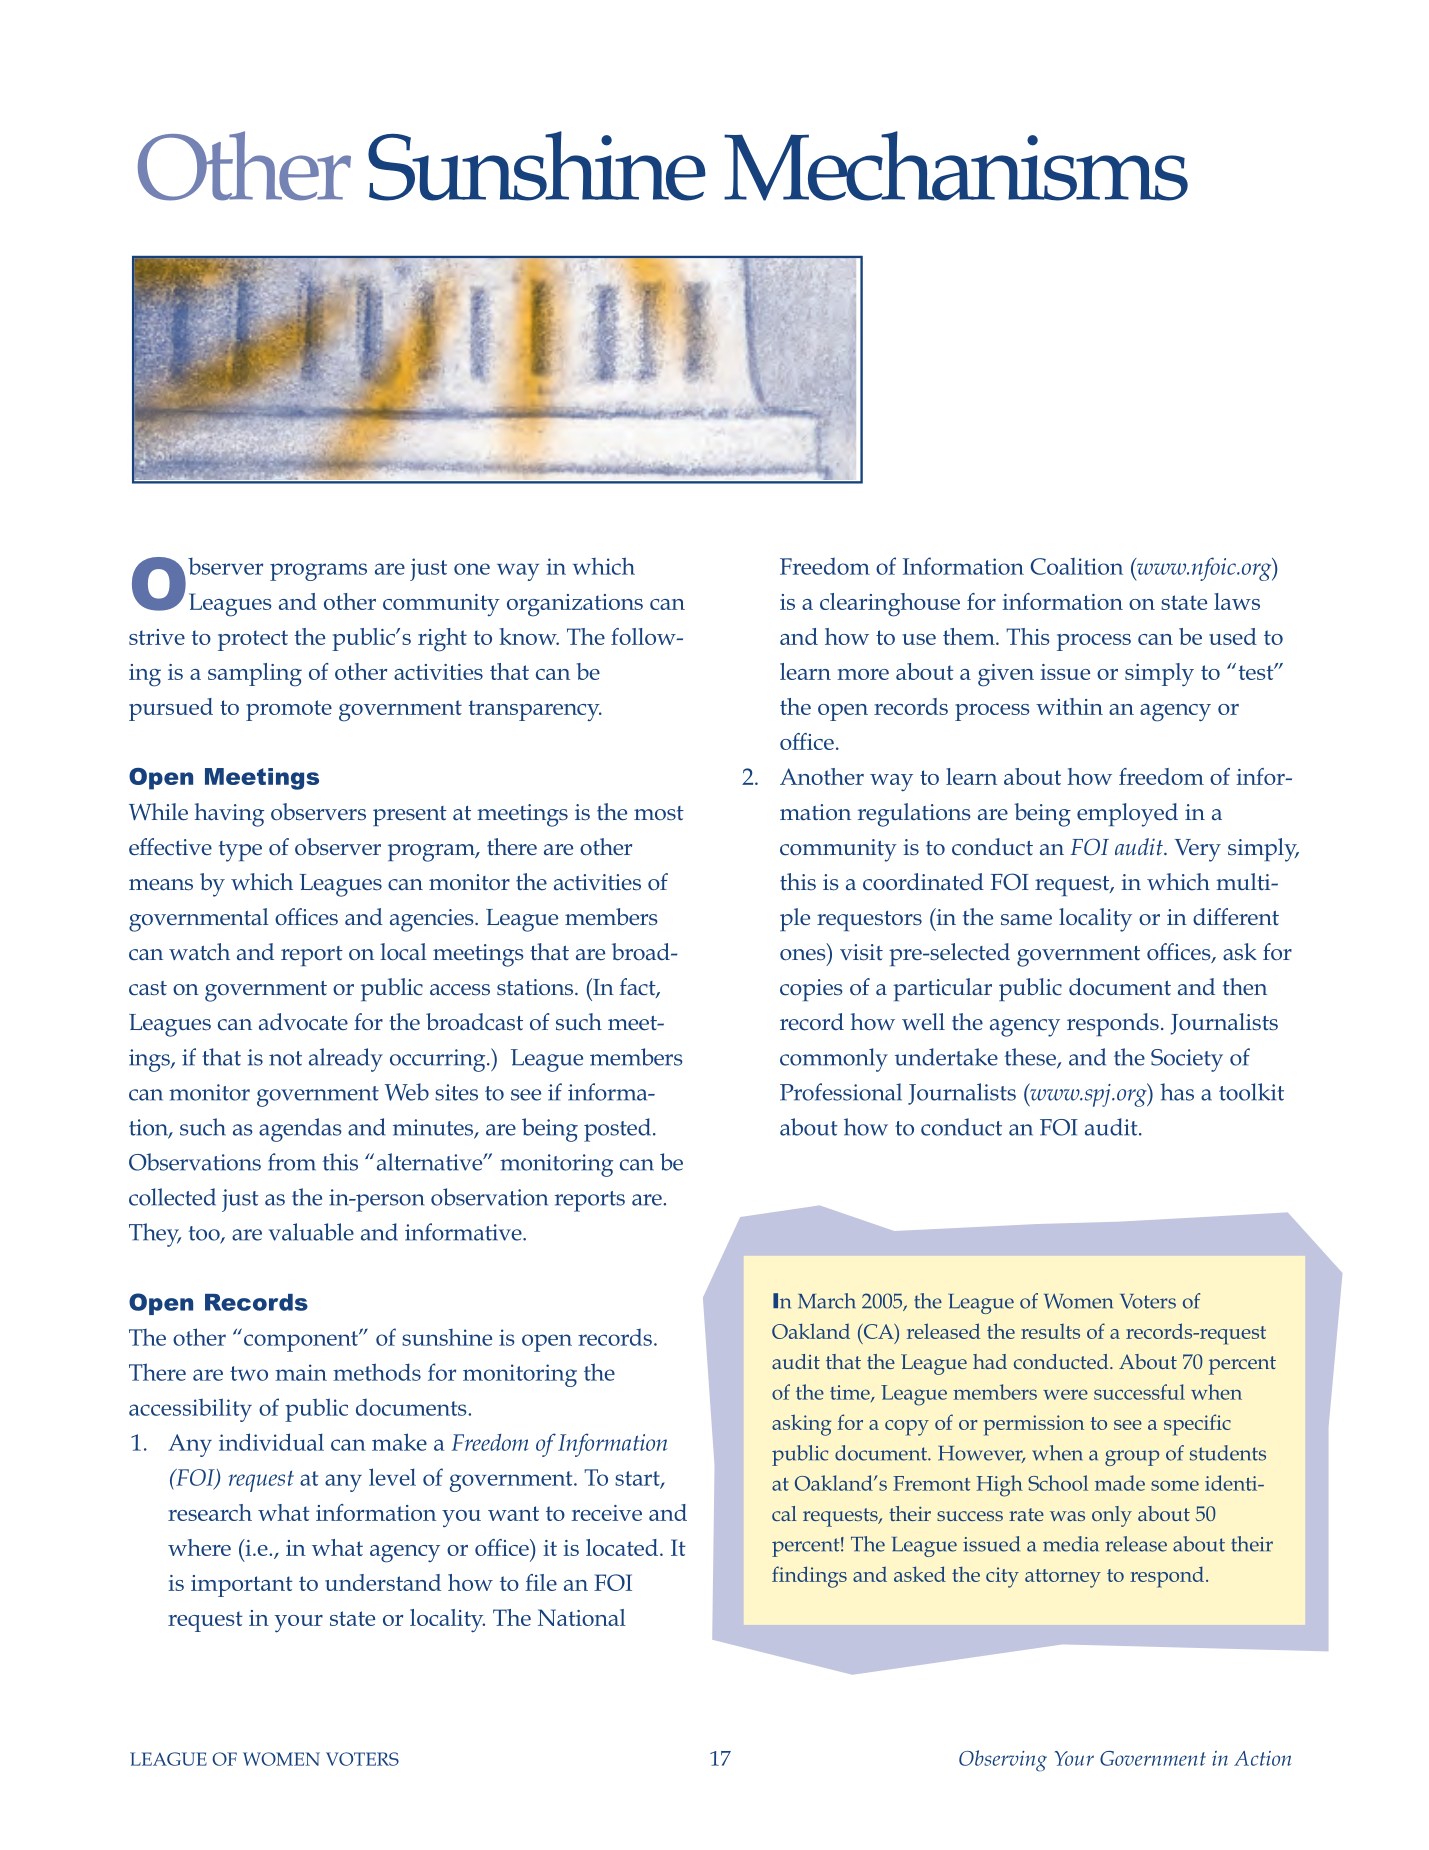 The image size is (1429, 1850). What do you see at coordinates (1003, 1761) in the screenshot?
I see `Observing` at bounding box center [1003, 1761].
